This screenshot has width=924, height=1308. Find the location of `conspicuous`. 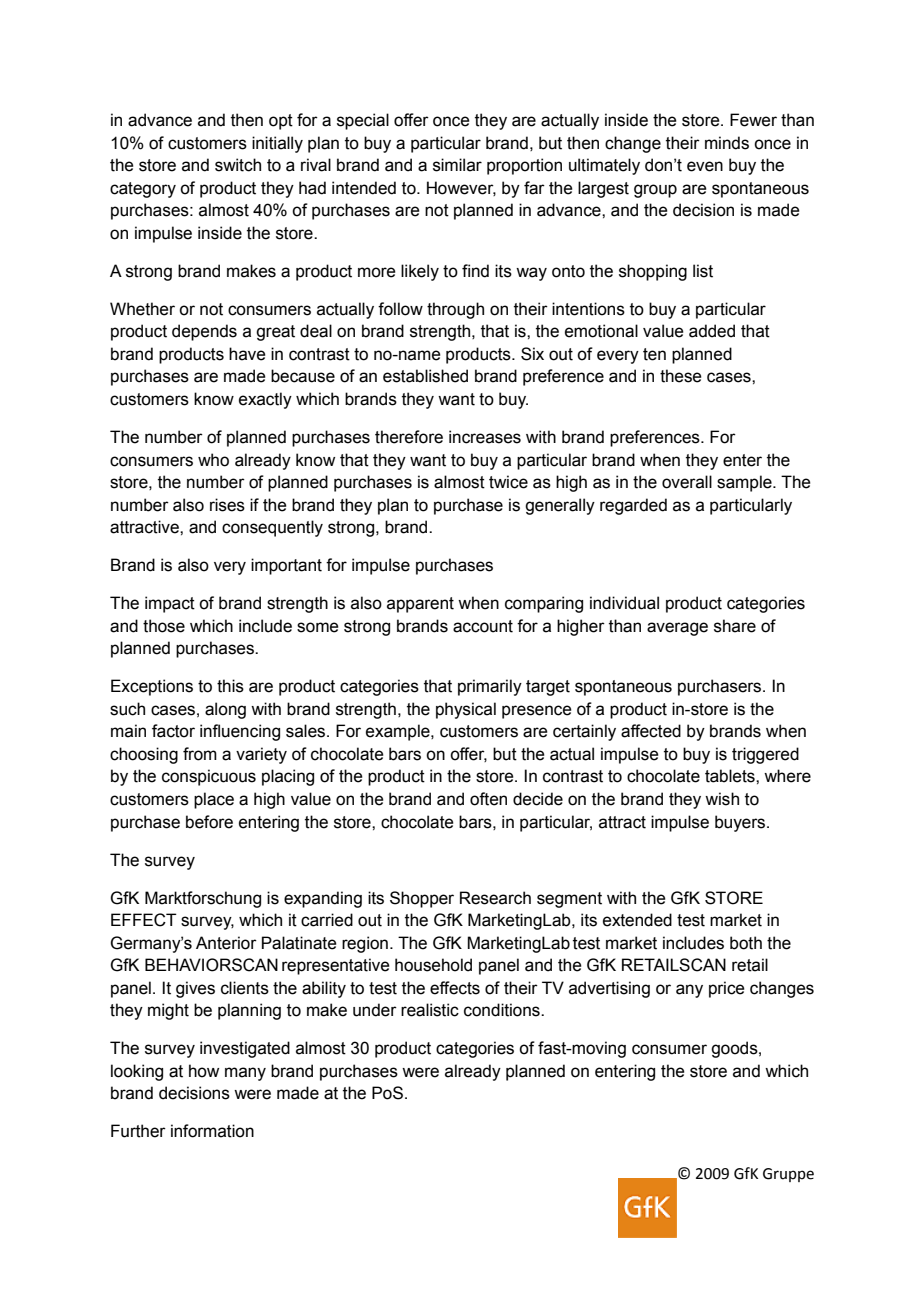

conspicuous is located at coordinates (209, 777).
